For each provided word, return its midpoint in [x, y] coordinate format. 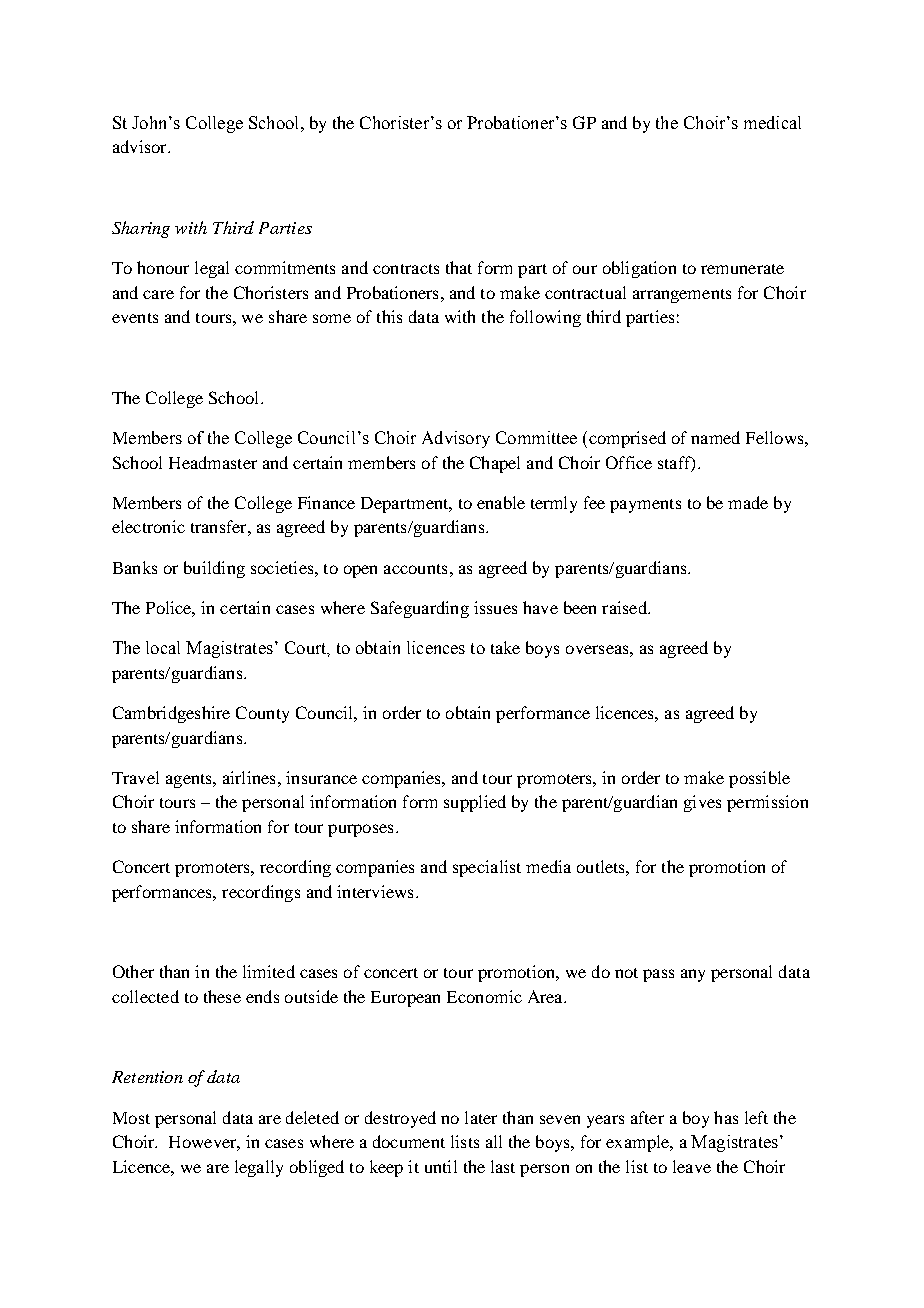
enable [501, 502]
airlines [249, 777]
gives [702, 803]
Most [131, 1118]
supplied [475, 803]
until [441, 1166]
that [459, 267]
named [715, 437]
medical [772, 122]
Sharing [141, 229]
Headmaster [213, 462]
